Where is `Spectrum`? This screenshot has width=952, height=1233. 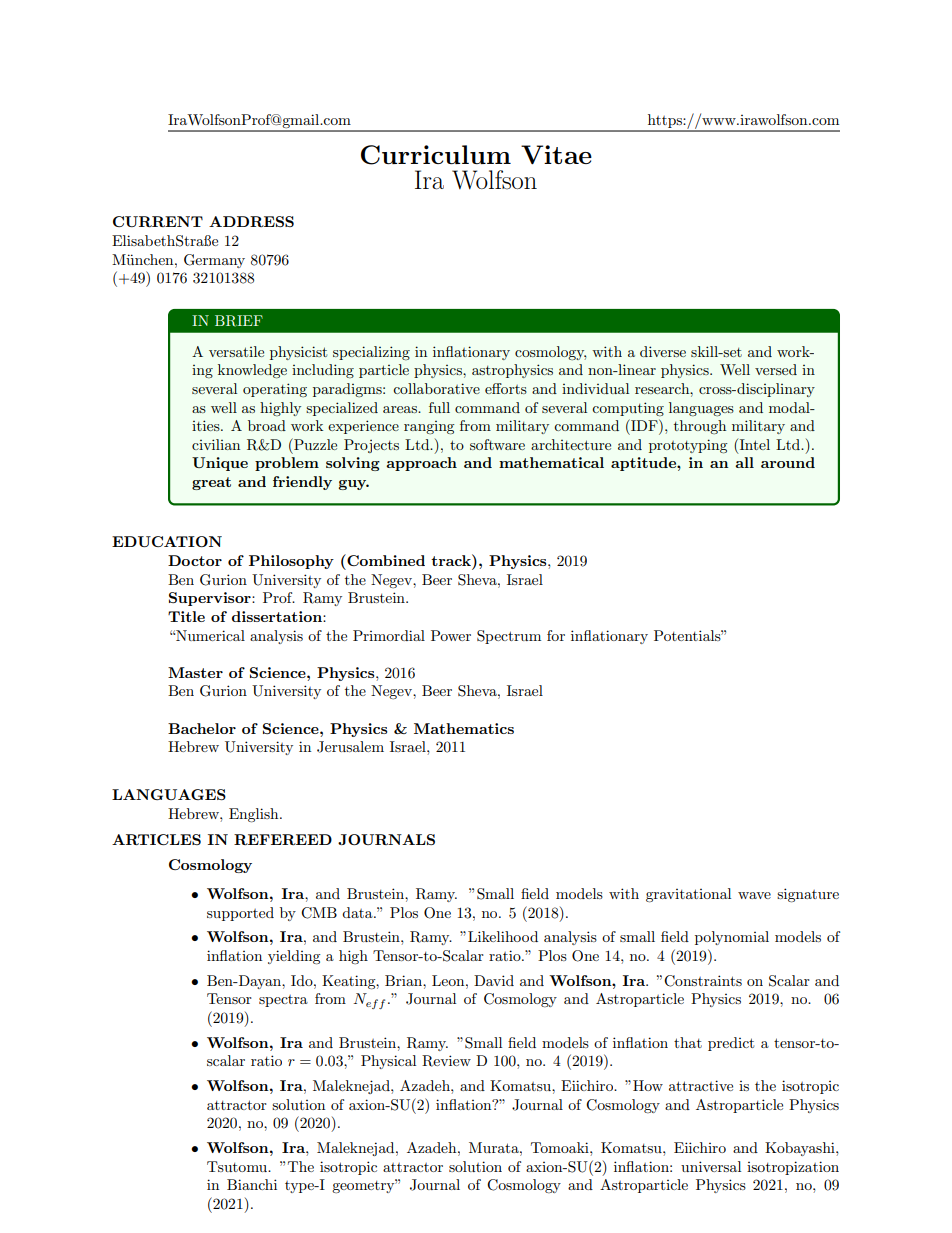 Spectrum is located at coordinates (509, 637).
